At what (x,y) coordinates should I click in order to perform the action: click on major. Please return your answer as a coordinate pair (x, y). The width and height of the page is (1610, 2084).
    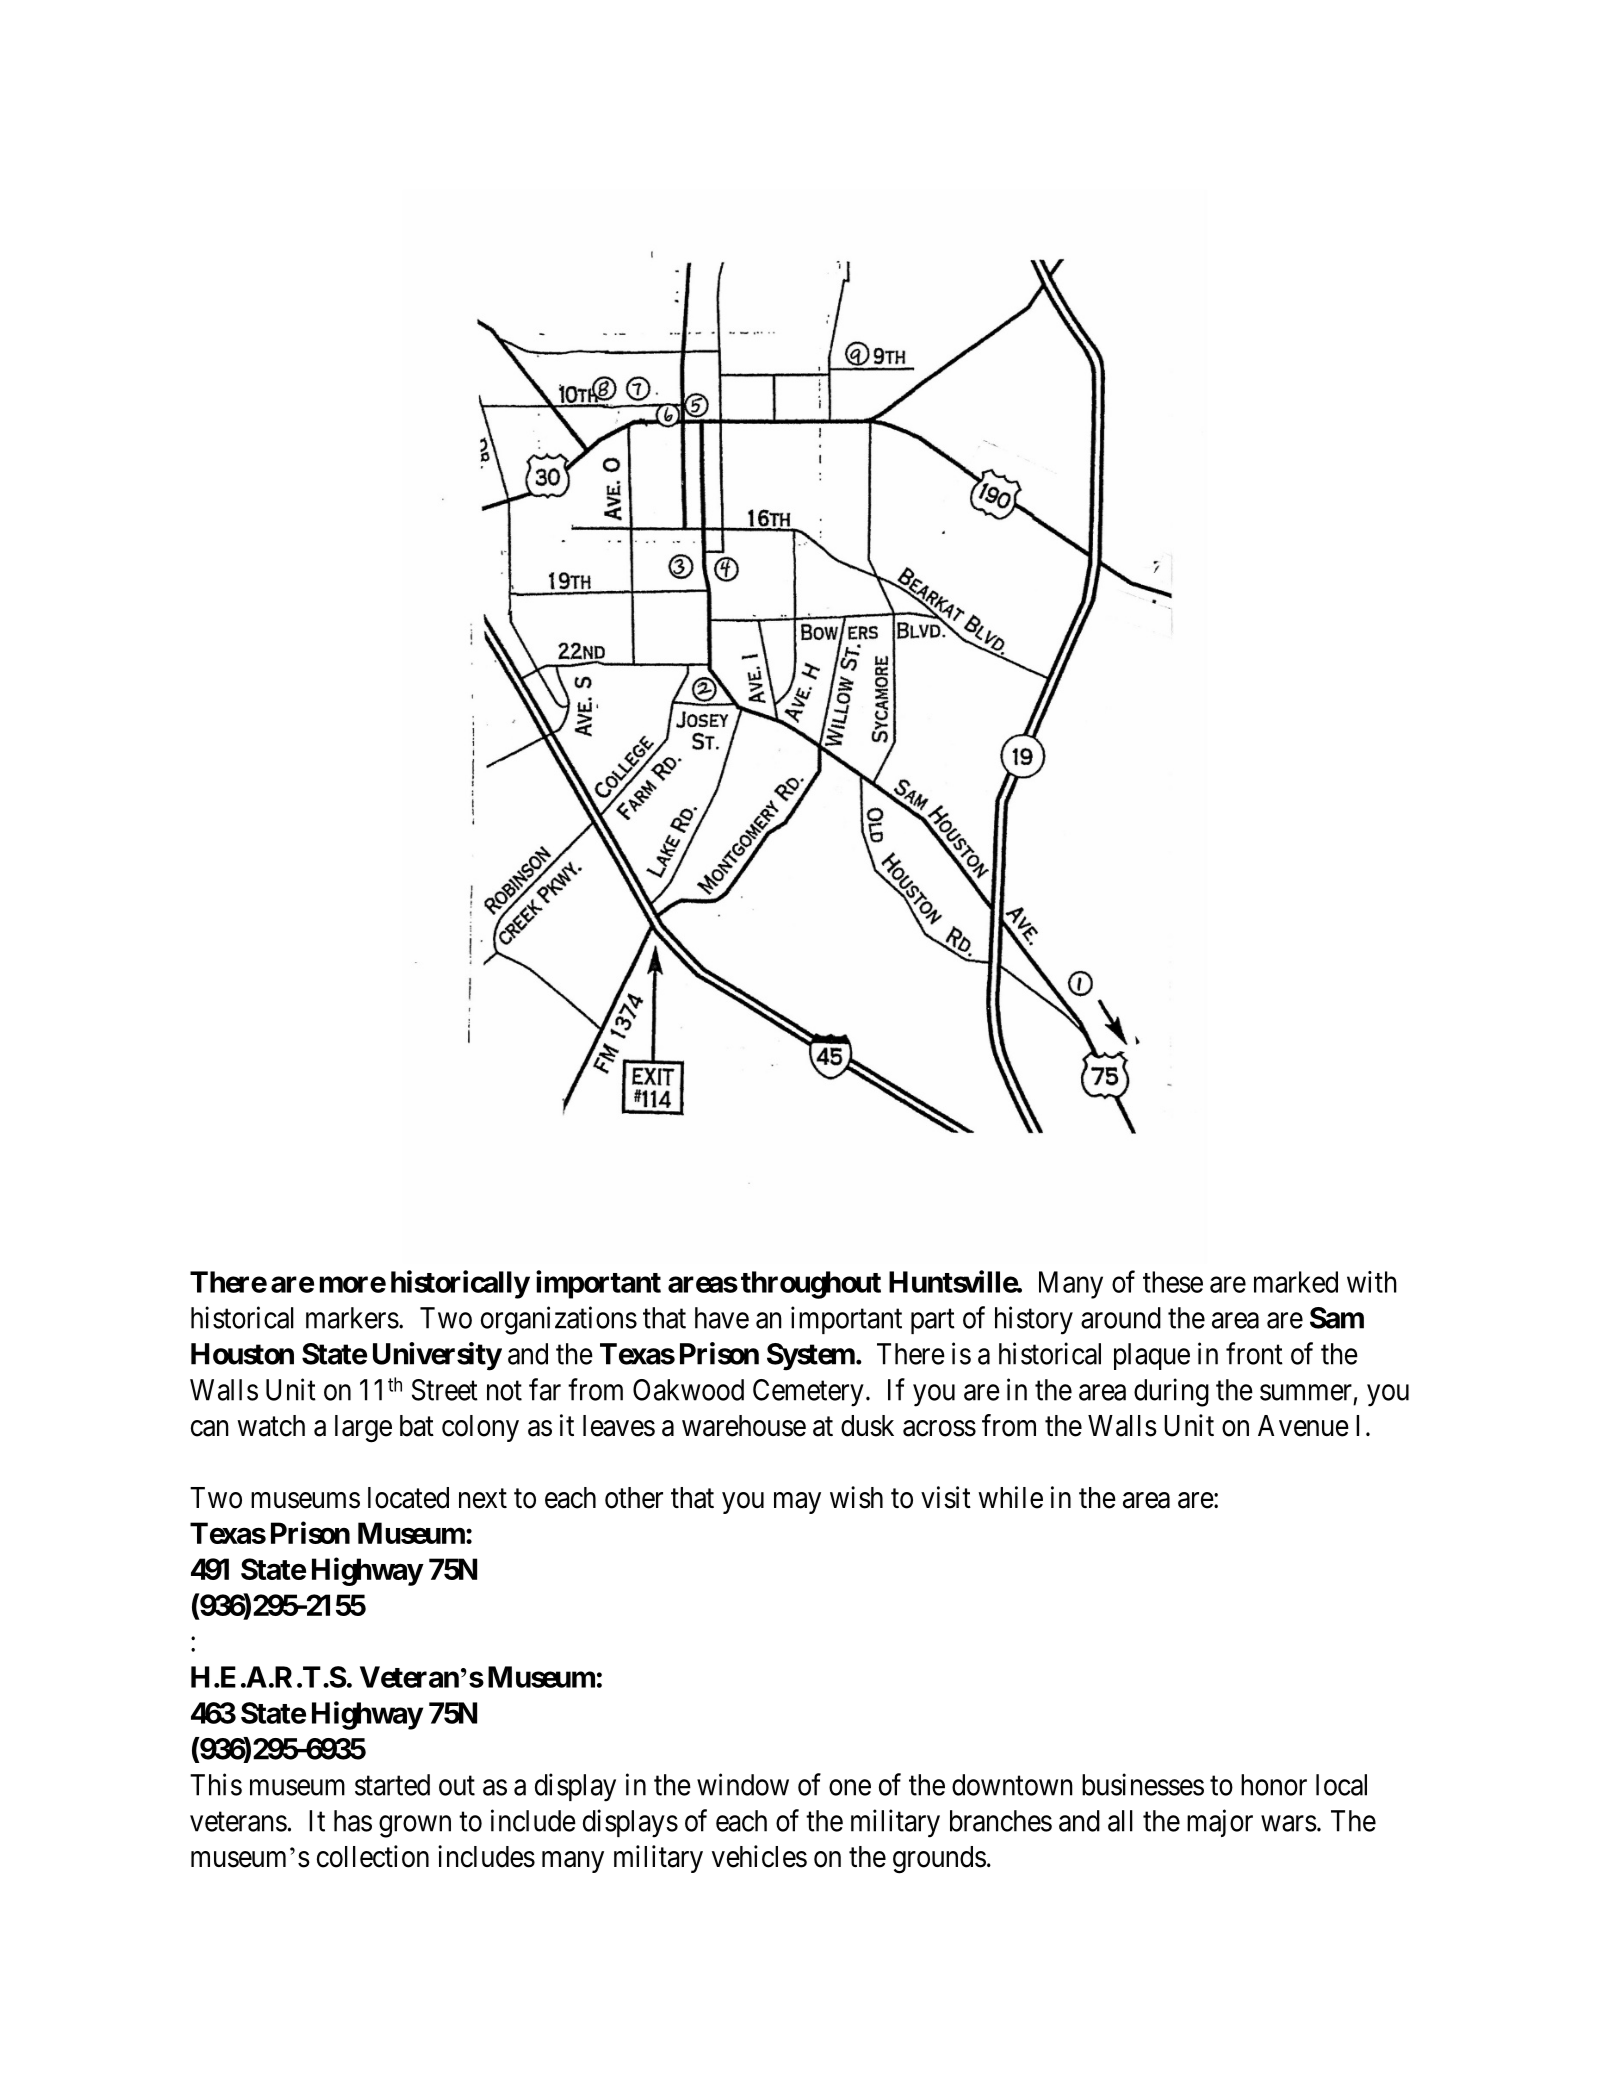
    Looking at the image, I should click on (1220, 1823).
